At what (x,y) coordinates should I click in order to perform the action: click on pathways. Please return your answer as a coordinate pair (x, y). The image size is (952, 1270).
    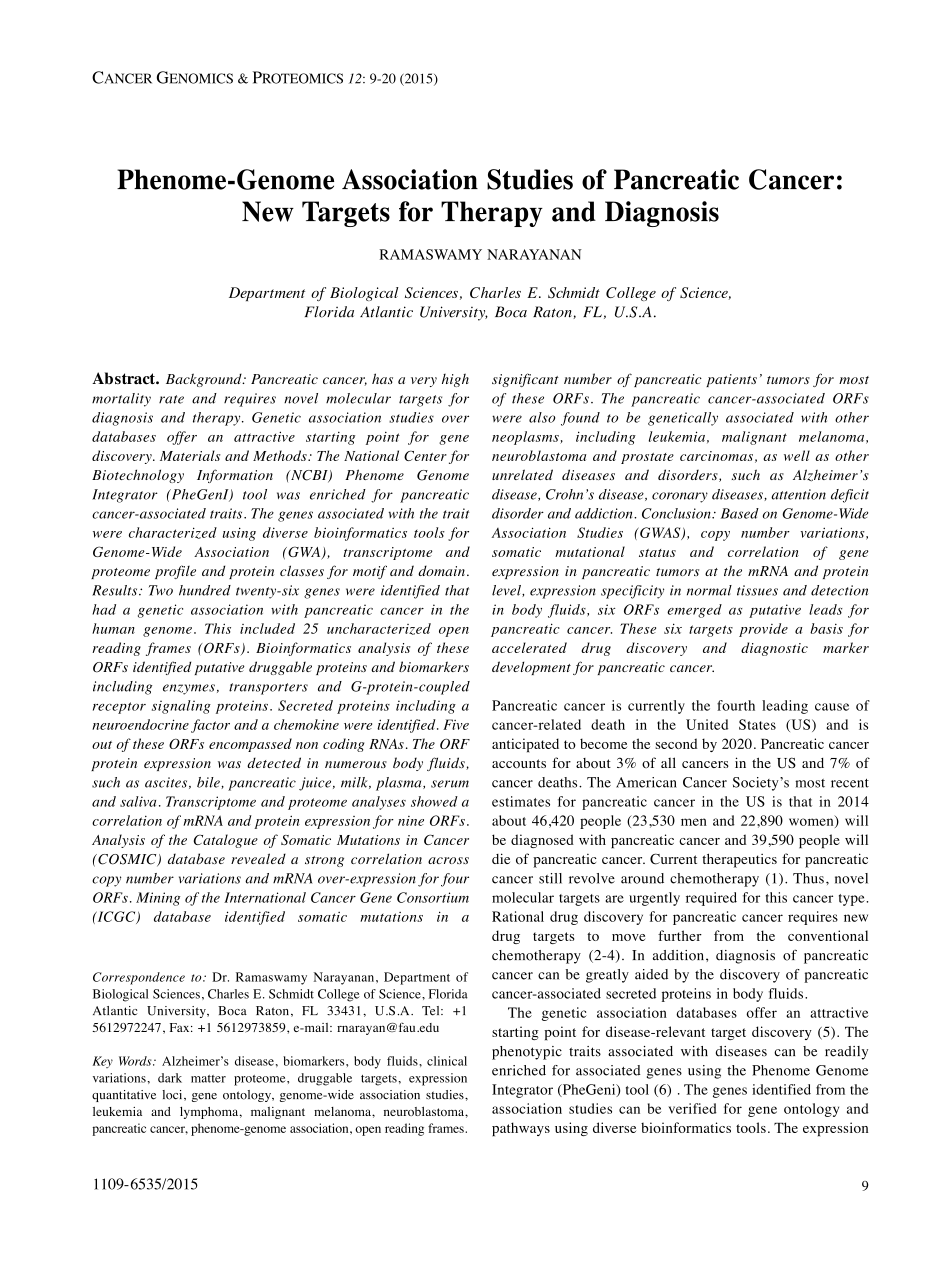
    Looking at the image, I should click on (521, 1129).
